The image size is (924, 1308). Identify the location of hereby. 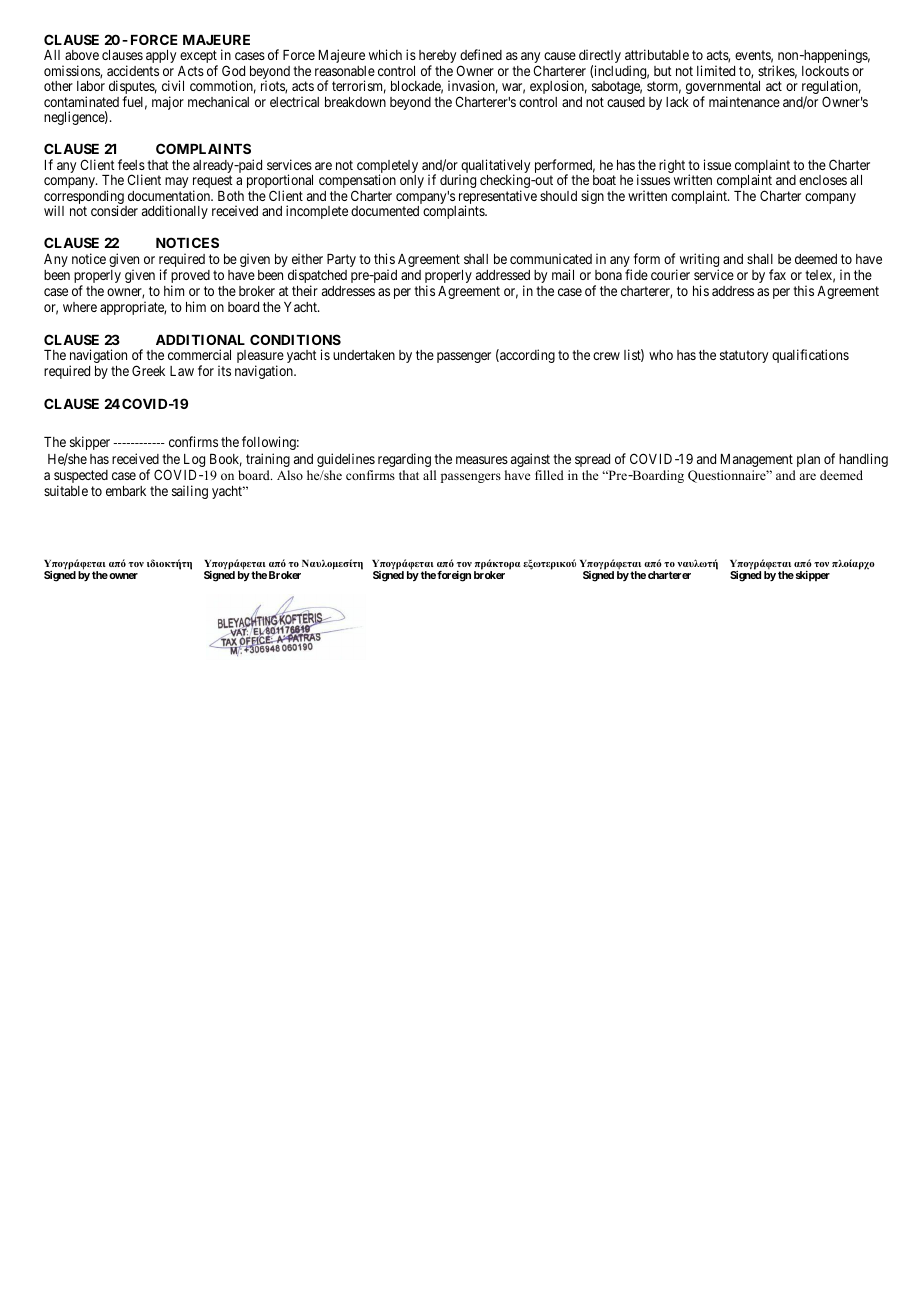
(437, 58).
